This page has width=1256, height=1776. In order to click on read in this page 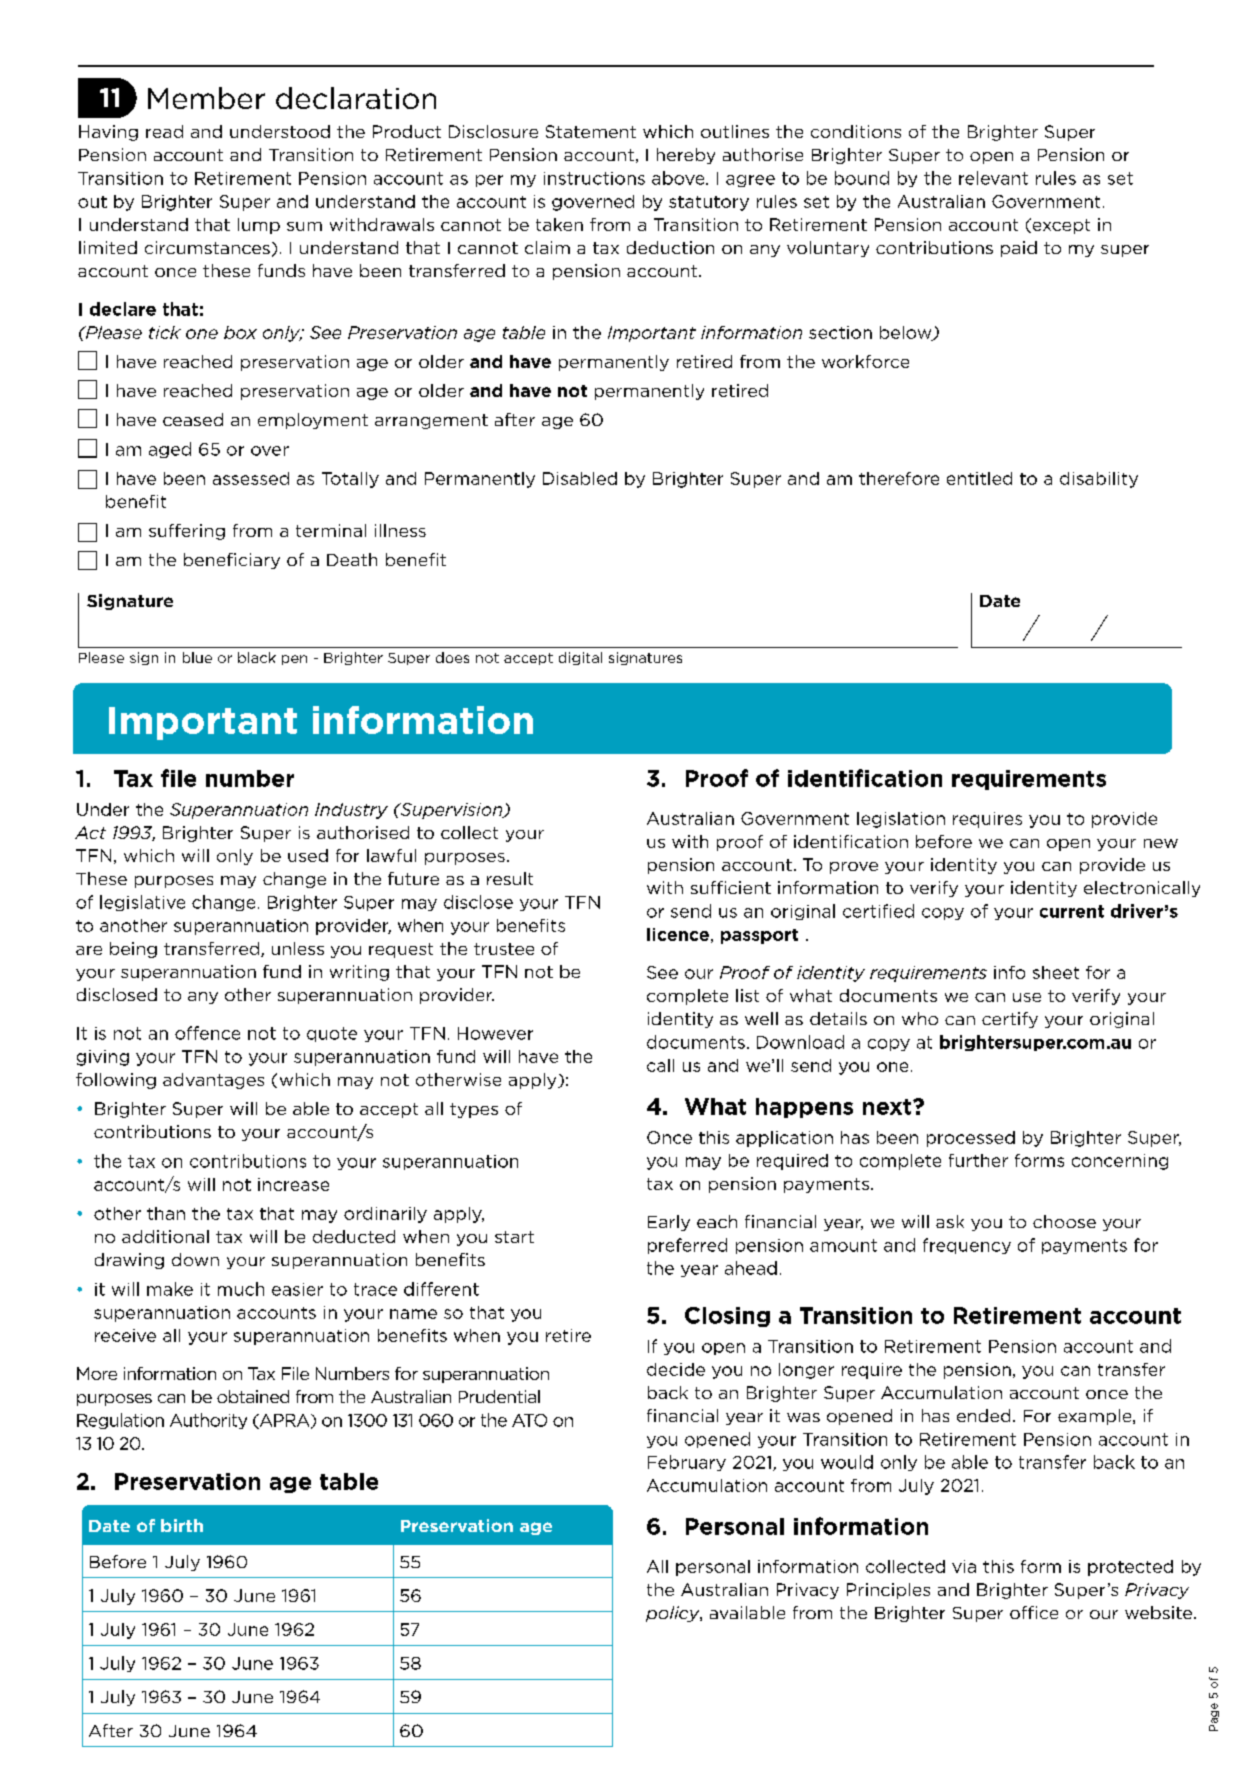, I will do `click(164, 131)`.
